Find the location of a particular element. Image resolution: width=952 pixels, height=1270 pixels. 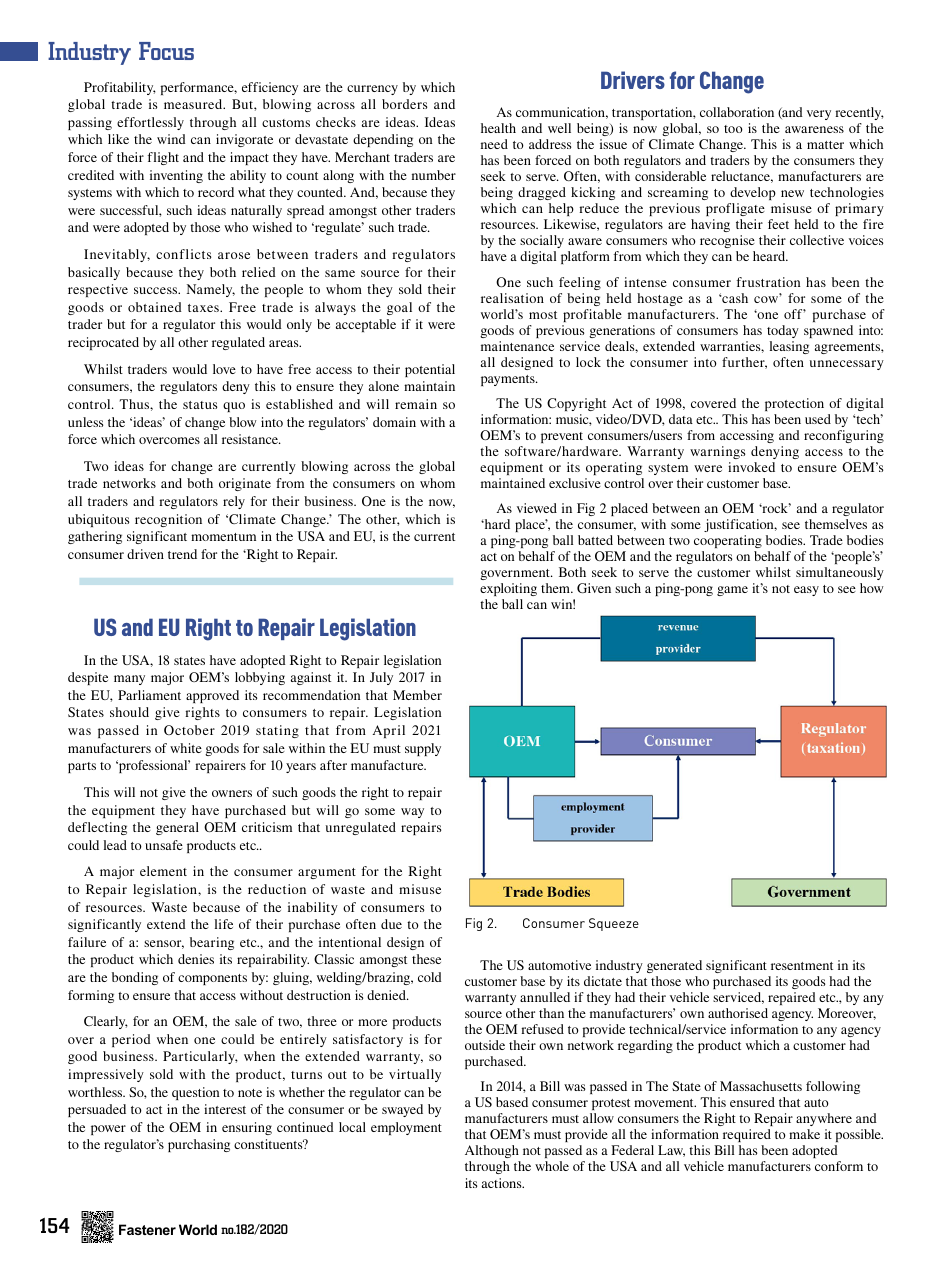

measured is located at coordinates (194, 104).
